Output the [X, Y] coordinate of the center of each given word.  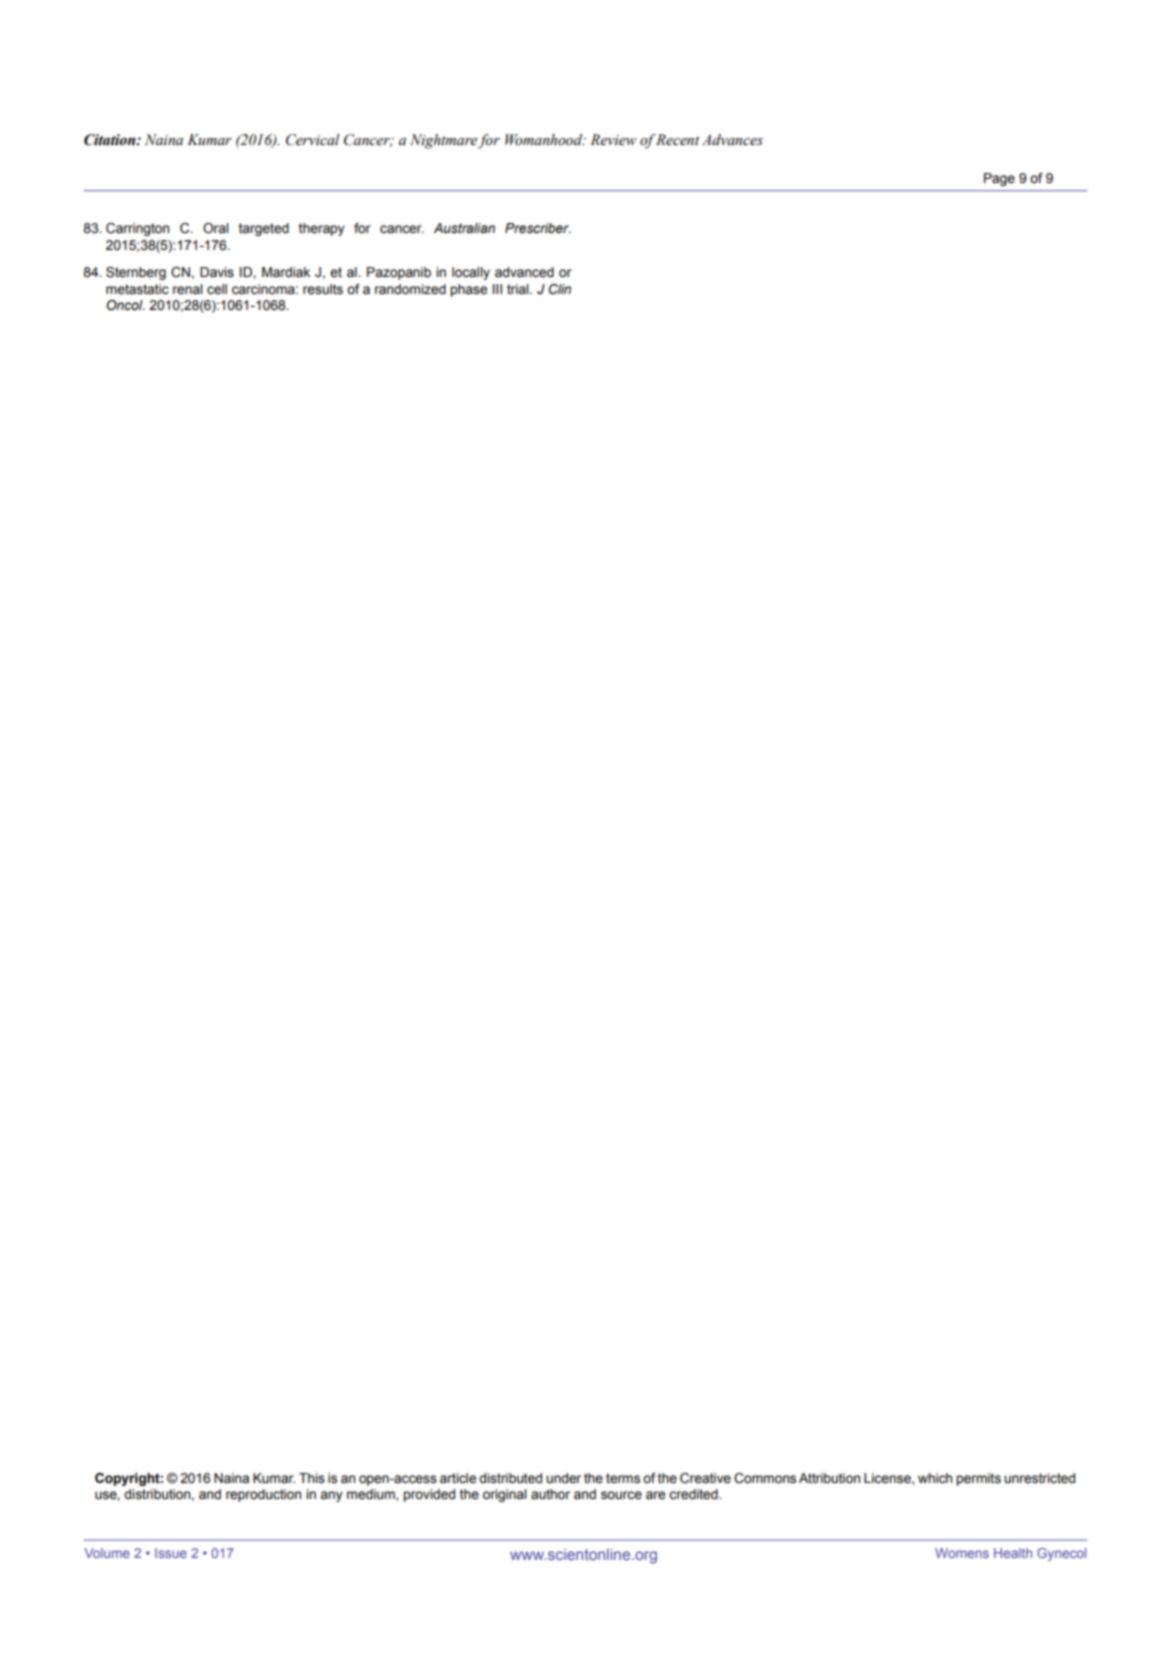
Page [999, 179]
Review [613, 140]
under [563, 1478]
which [935, 1478]
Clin [560, 289]
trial [519, 289]
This [312, 1478]
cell [217, 289]
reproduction [263, 1495]
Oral [216, 228]
